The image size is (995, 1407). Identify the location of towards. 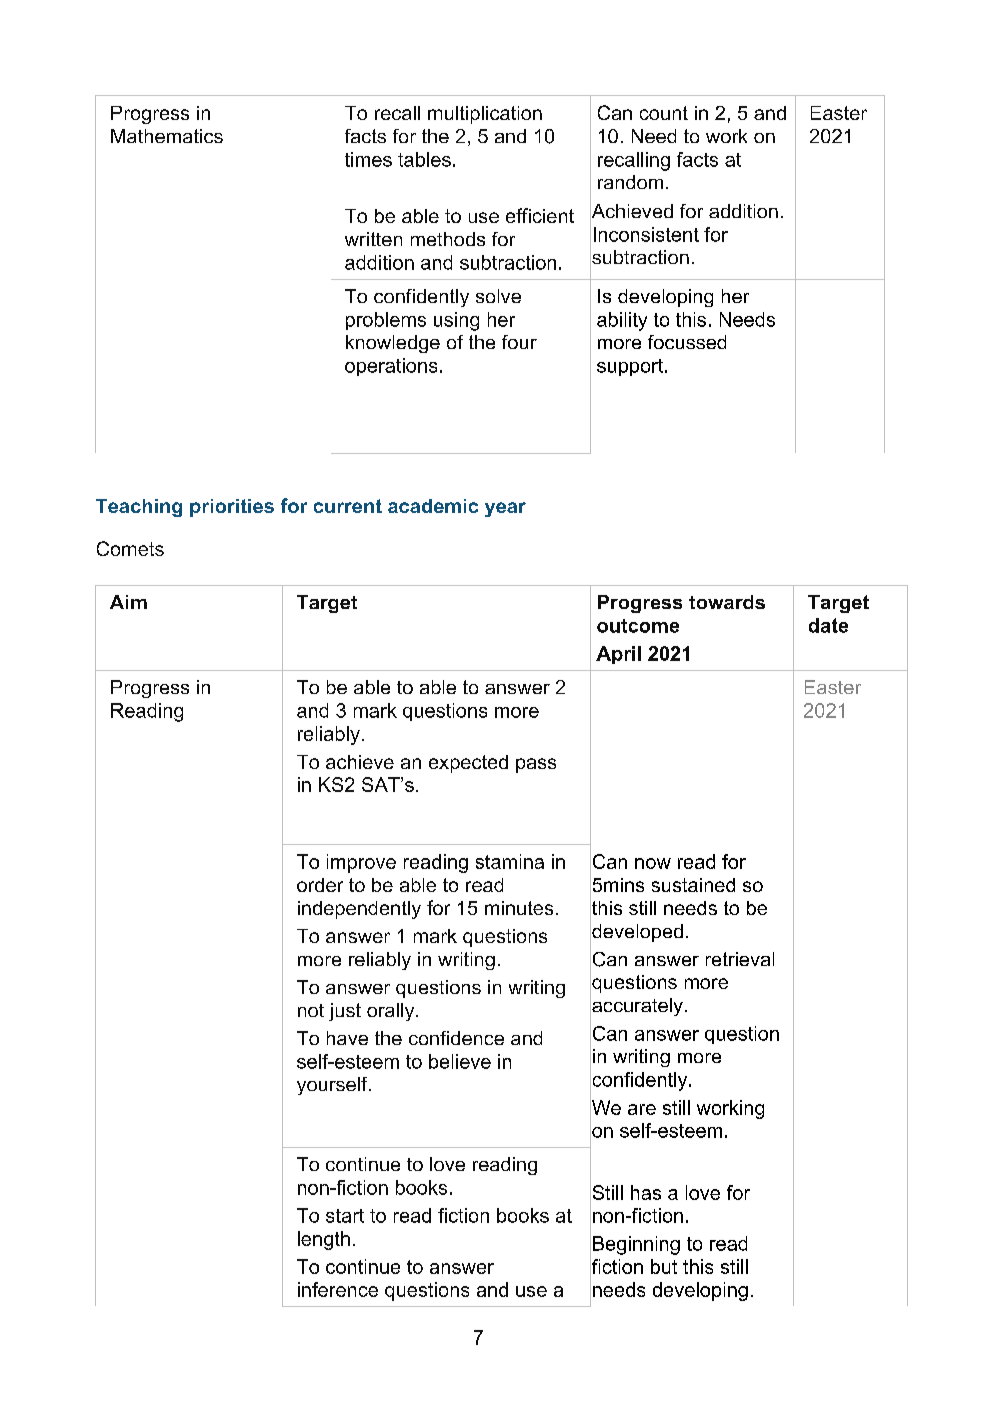
(727, 602).
